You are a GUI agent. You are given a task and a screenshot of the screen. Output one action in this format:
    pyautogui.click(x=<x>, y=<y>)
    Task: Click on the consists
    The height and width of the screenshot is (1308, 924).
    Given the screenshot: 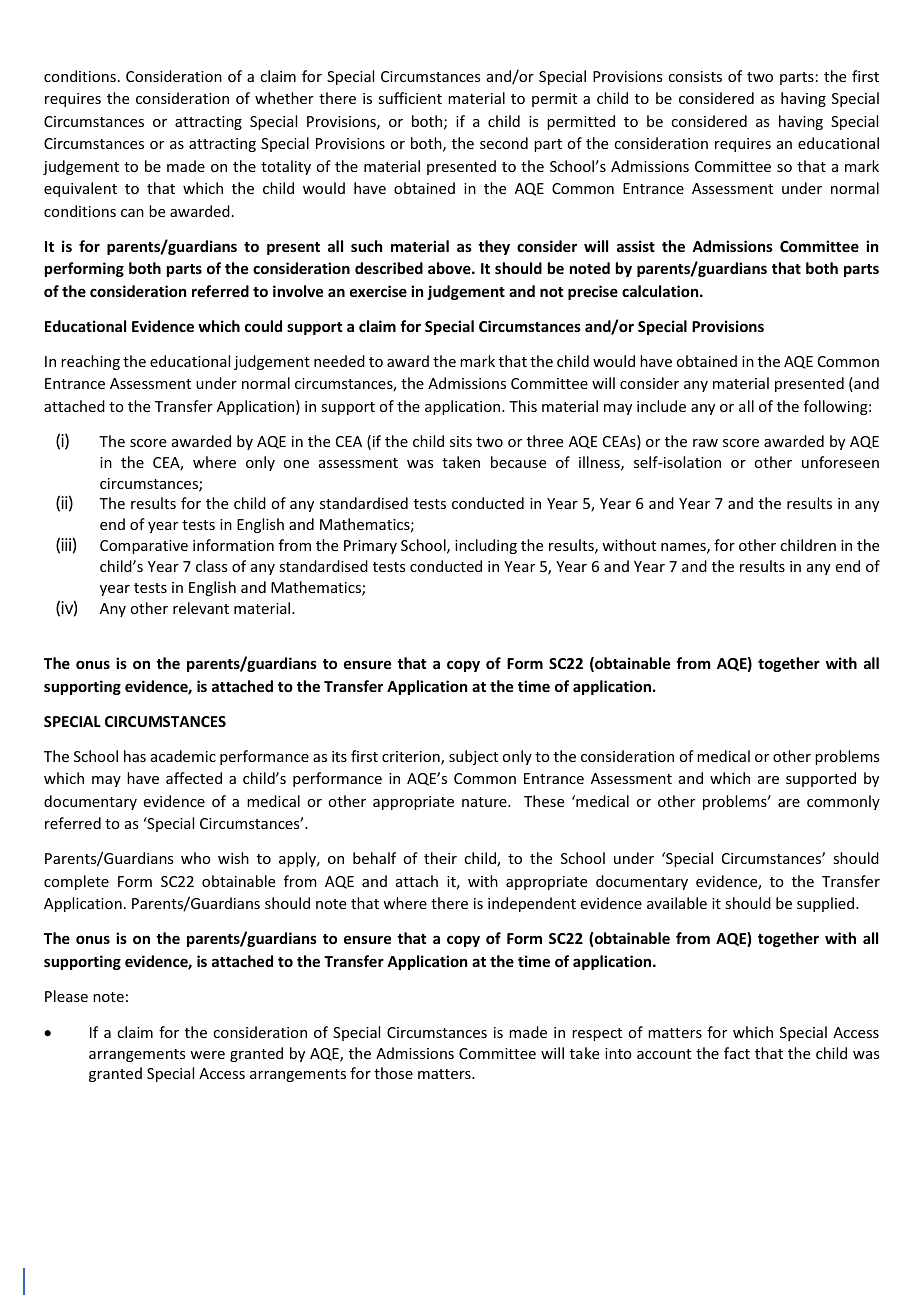 What is the action you would take?
    pyautogui.click(x=695, y=76)
